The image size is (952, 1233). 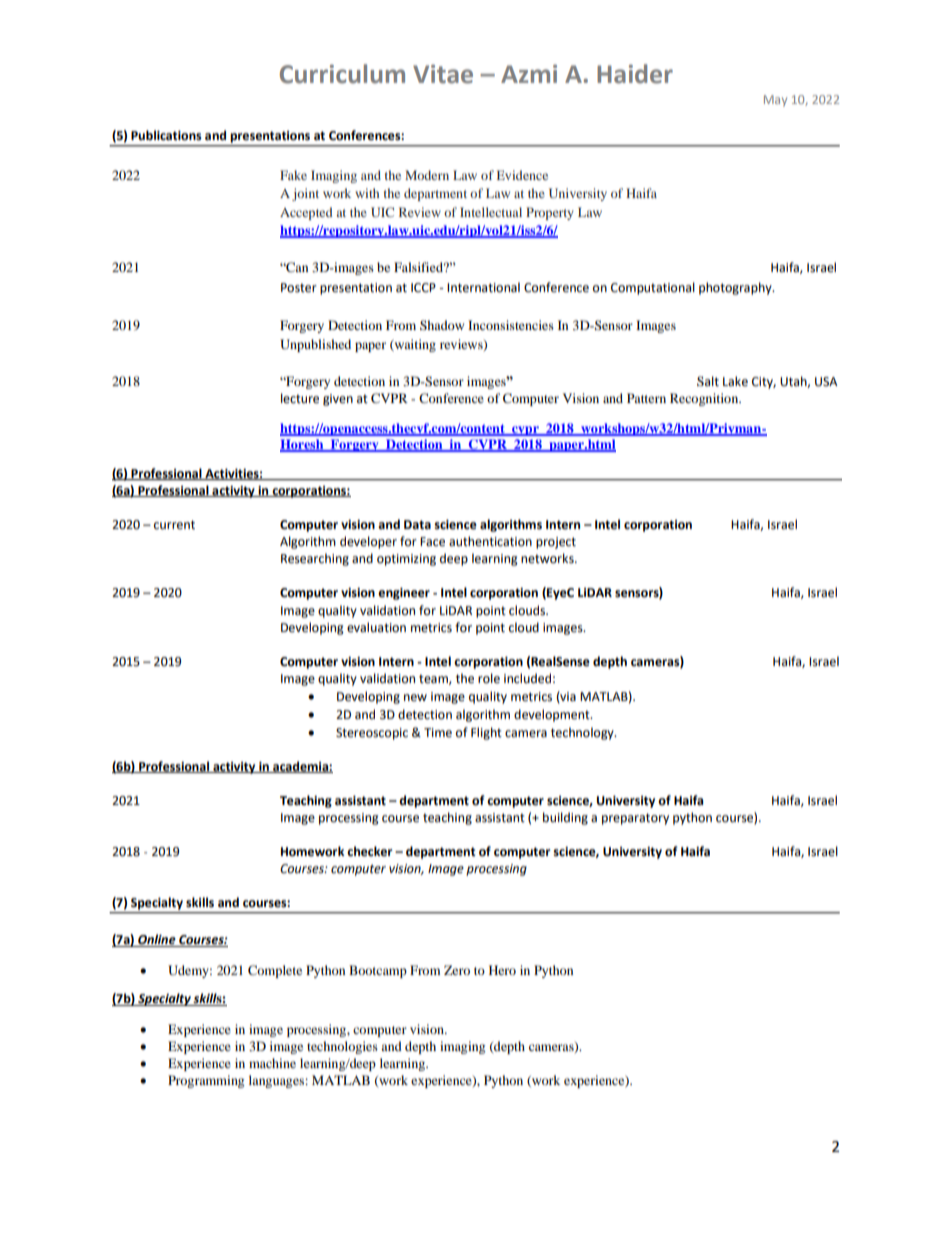 I want to click on Unpublished, so click(x=315, y=345).
